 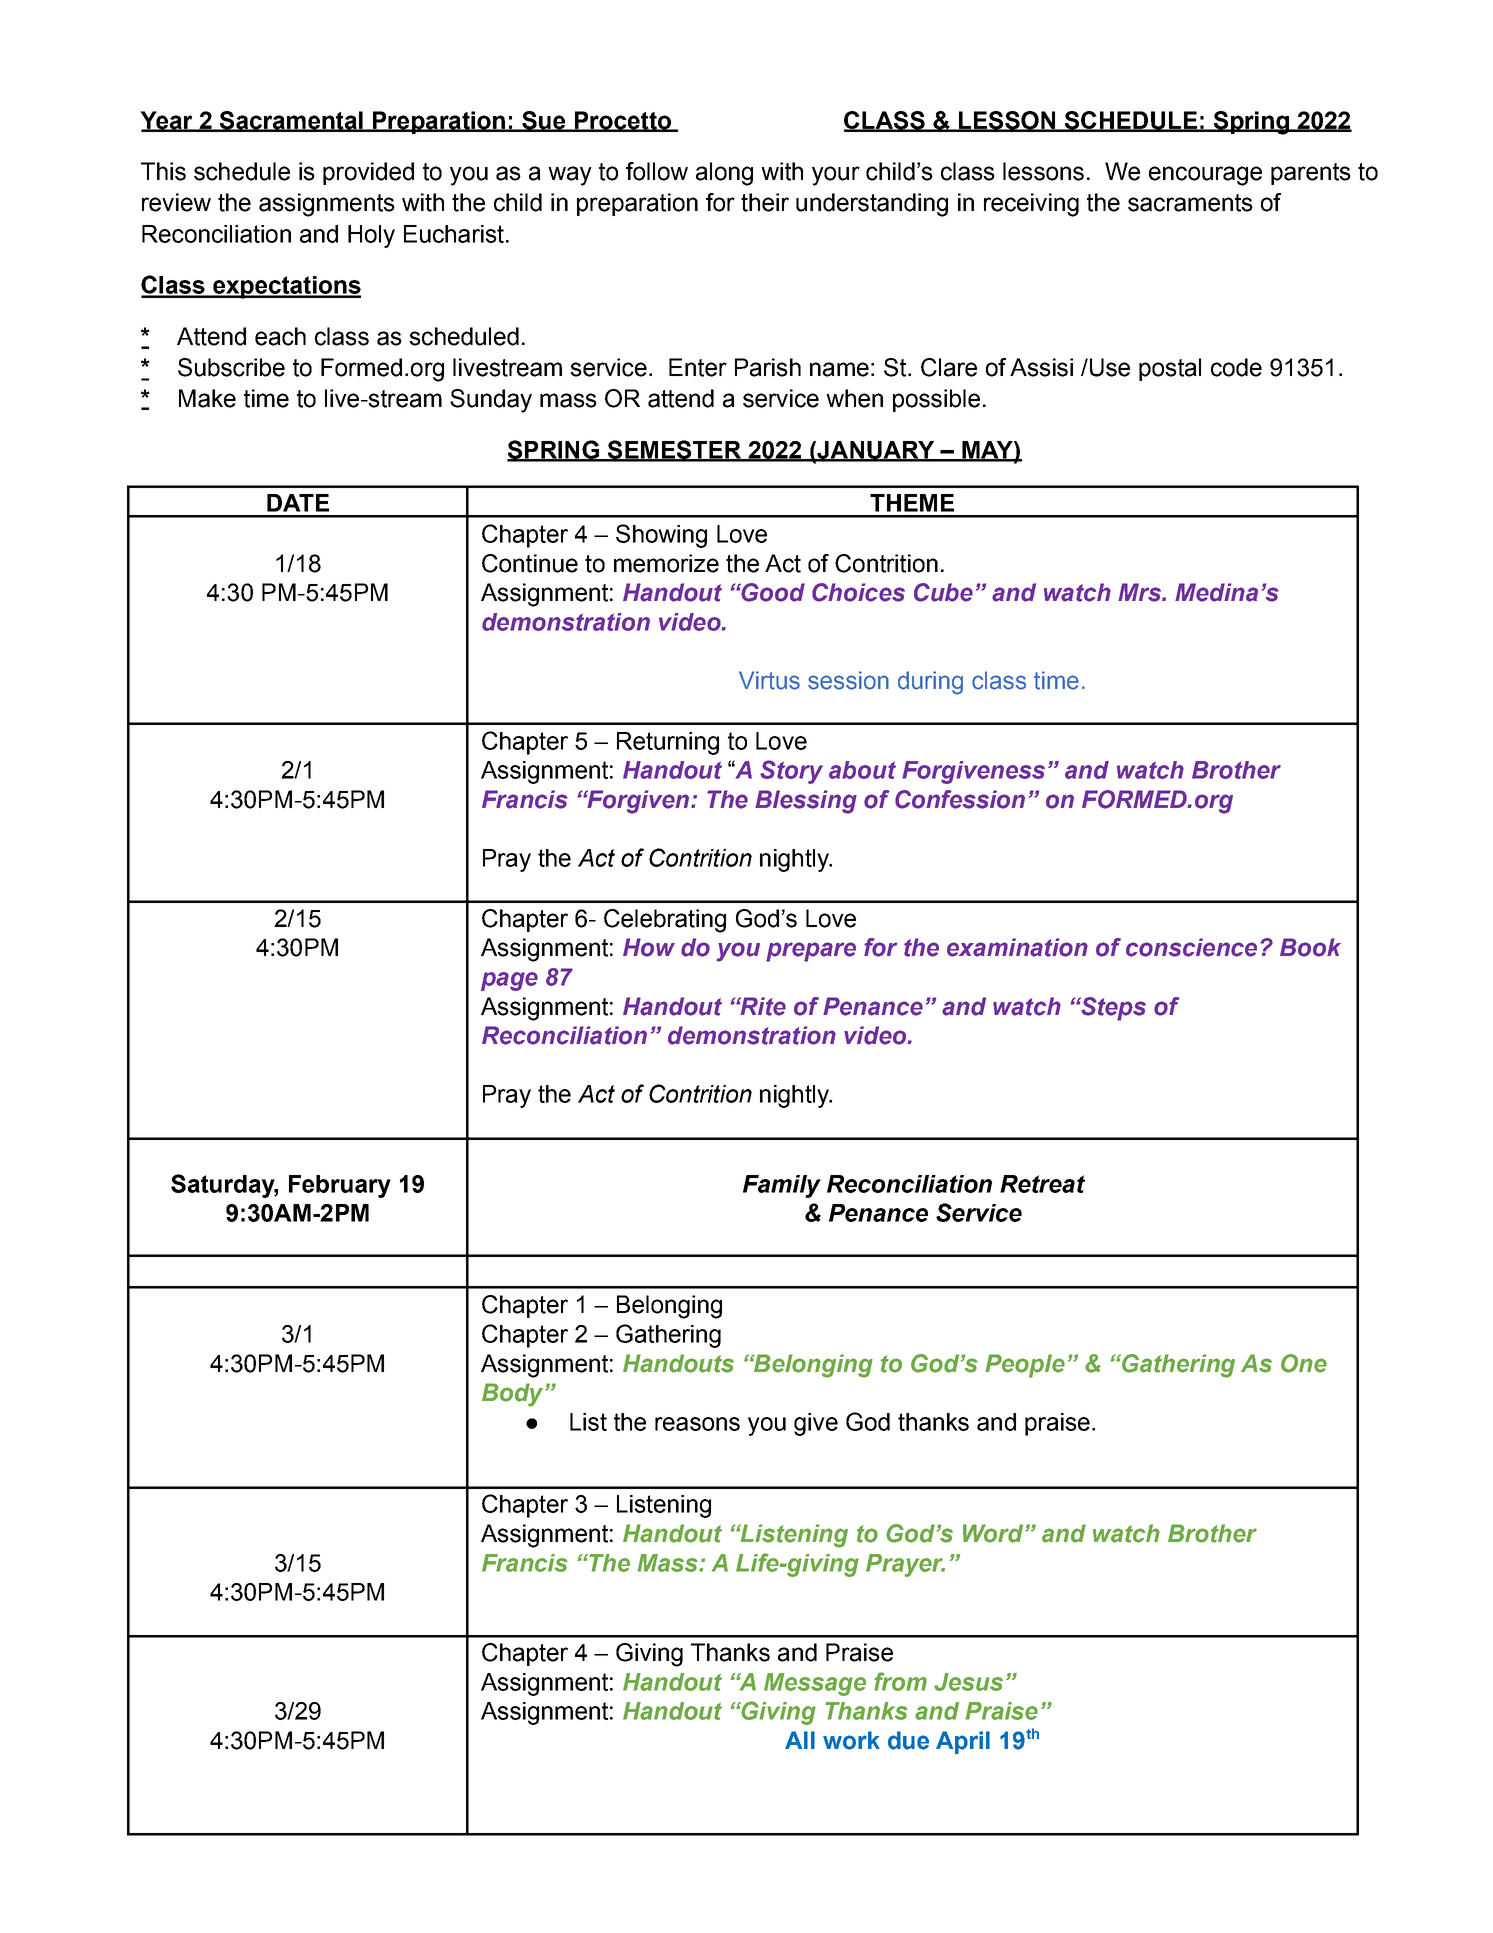 I want to click on page, so click(x=509, y=981).
